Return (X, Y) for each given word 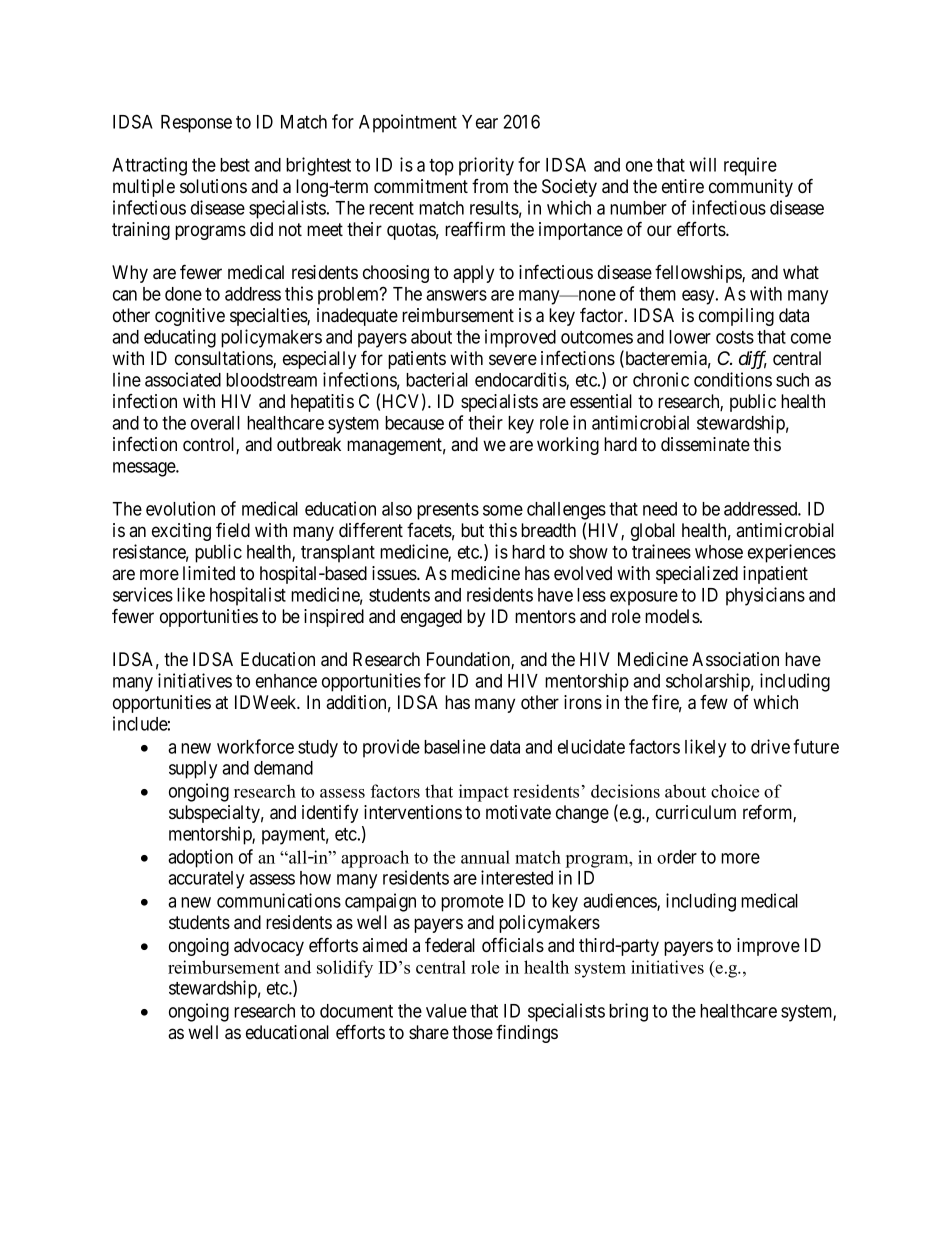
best (235, 165)
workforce (255, 746)
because (414, 423)
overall (215, 423)
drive (770, 746)
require (750, 166)
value (446, 1011)
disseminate (705, 444)
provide (391, 748)
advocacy (269, 947)
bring (628, 1012)
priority (486, 166)
